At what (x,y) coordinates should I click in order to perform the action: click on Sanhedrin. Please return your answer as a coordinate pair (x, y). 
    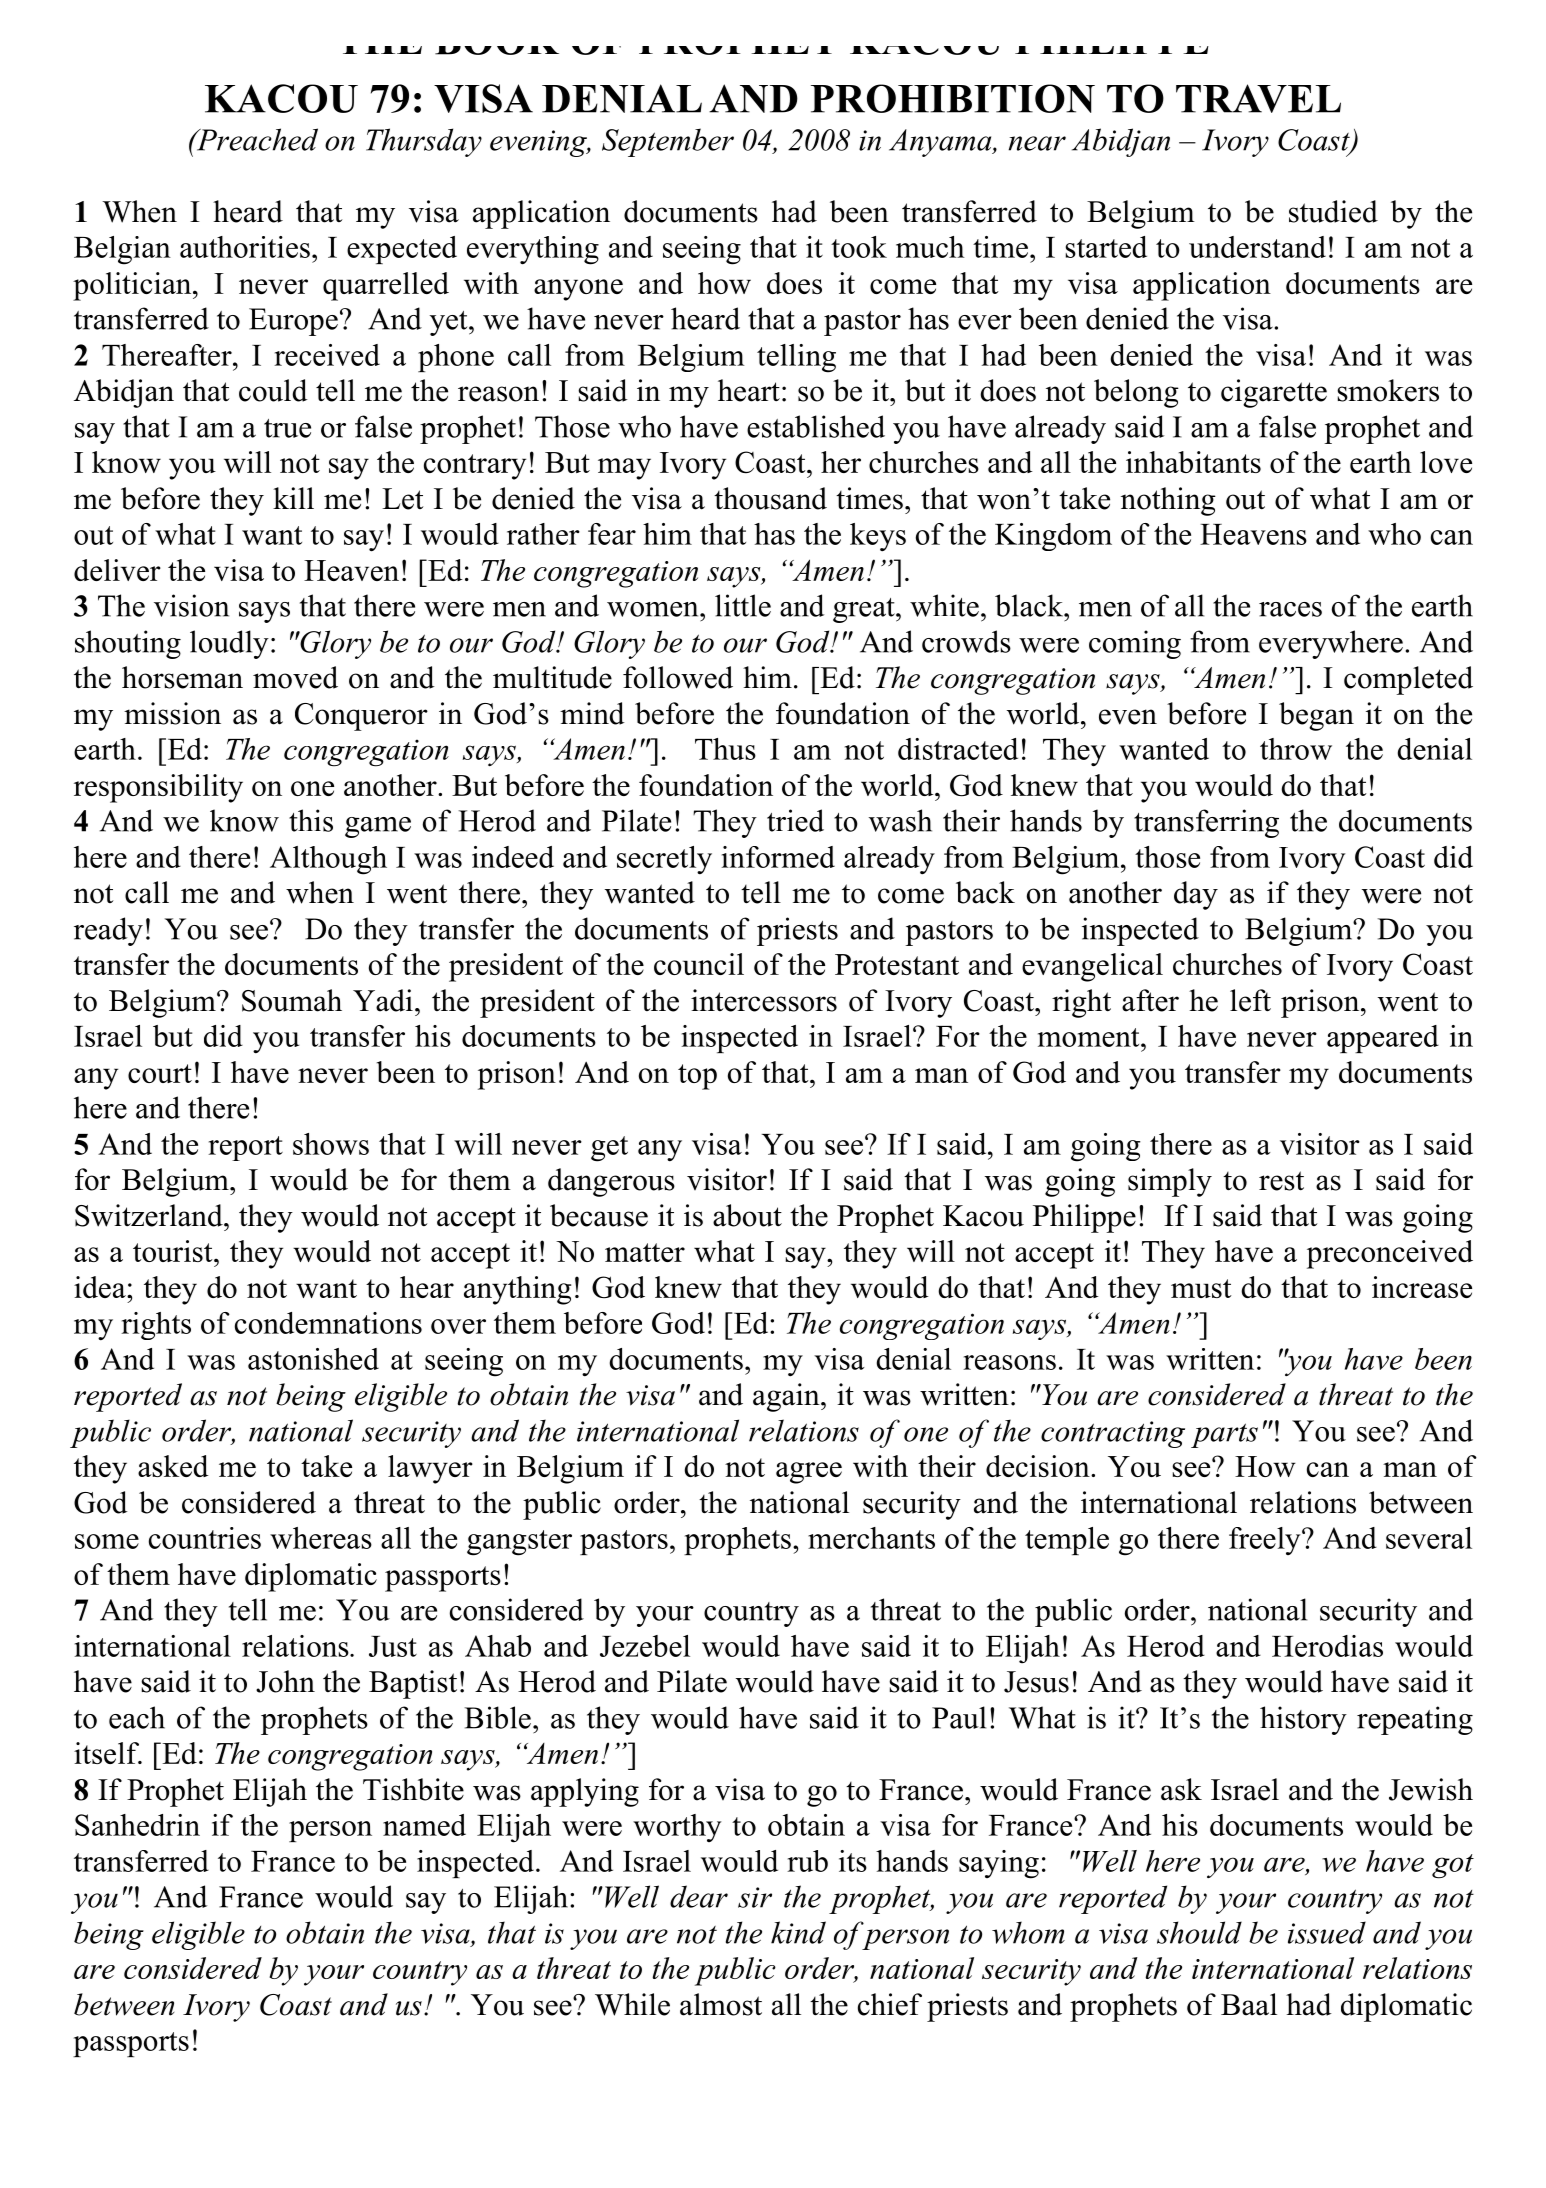
    Looking at the image, I should click on (137, 1825).
